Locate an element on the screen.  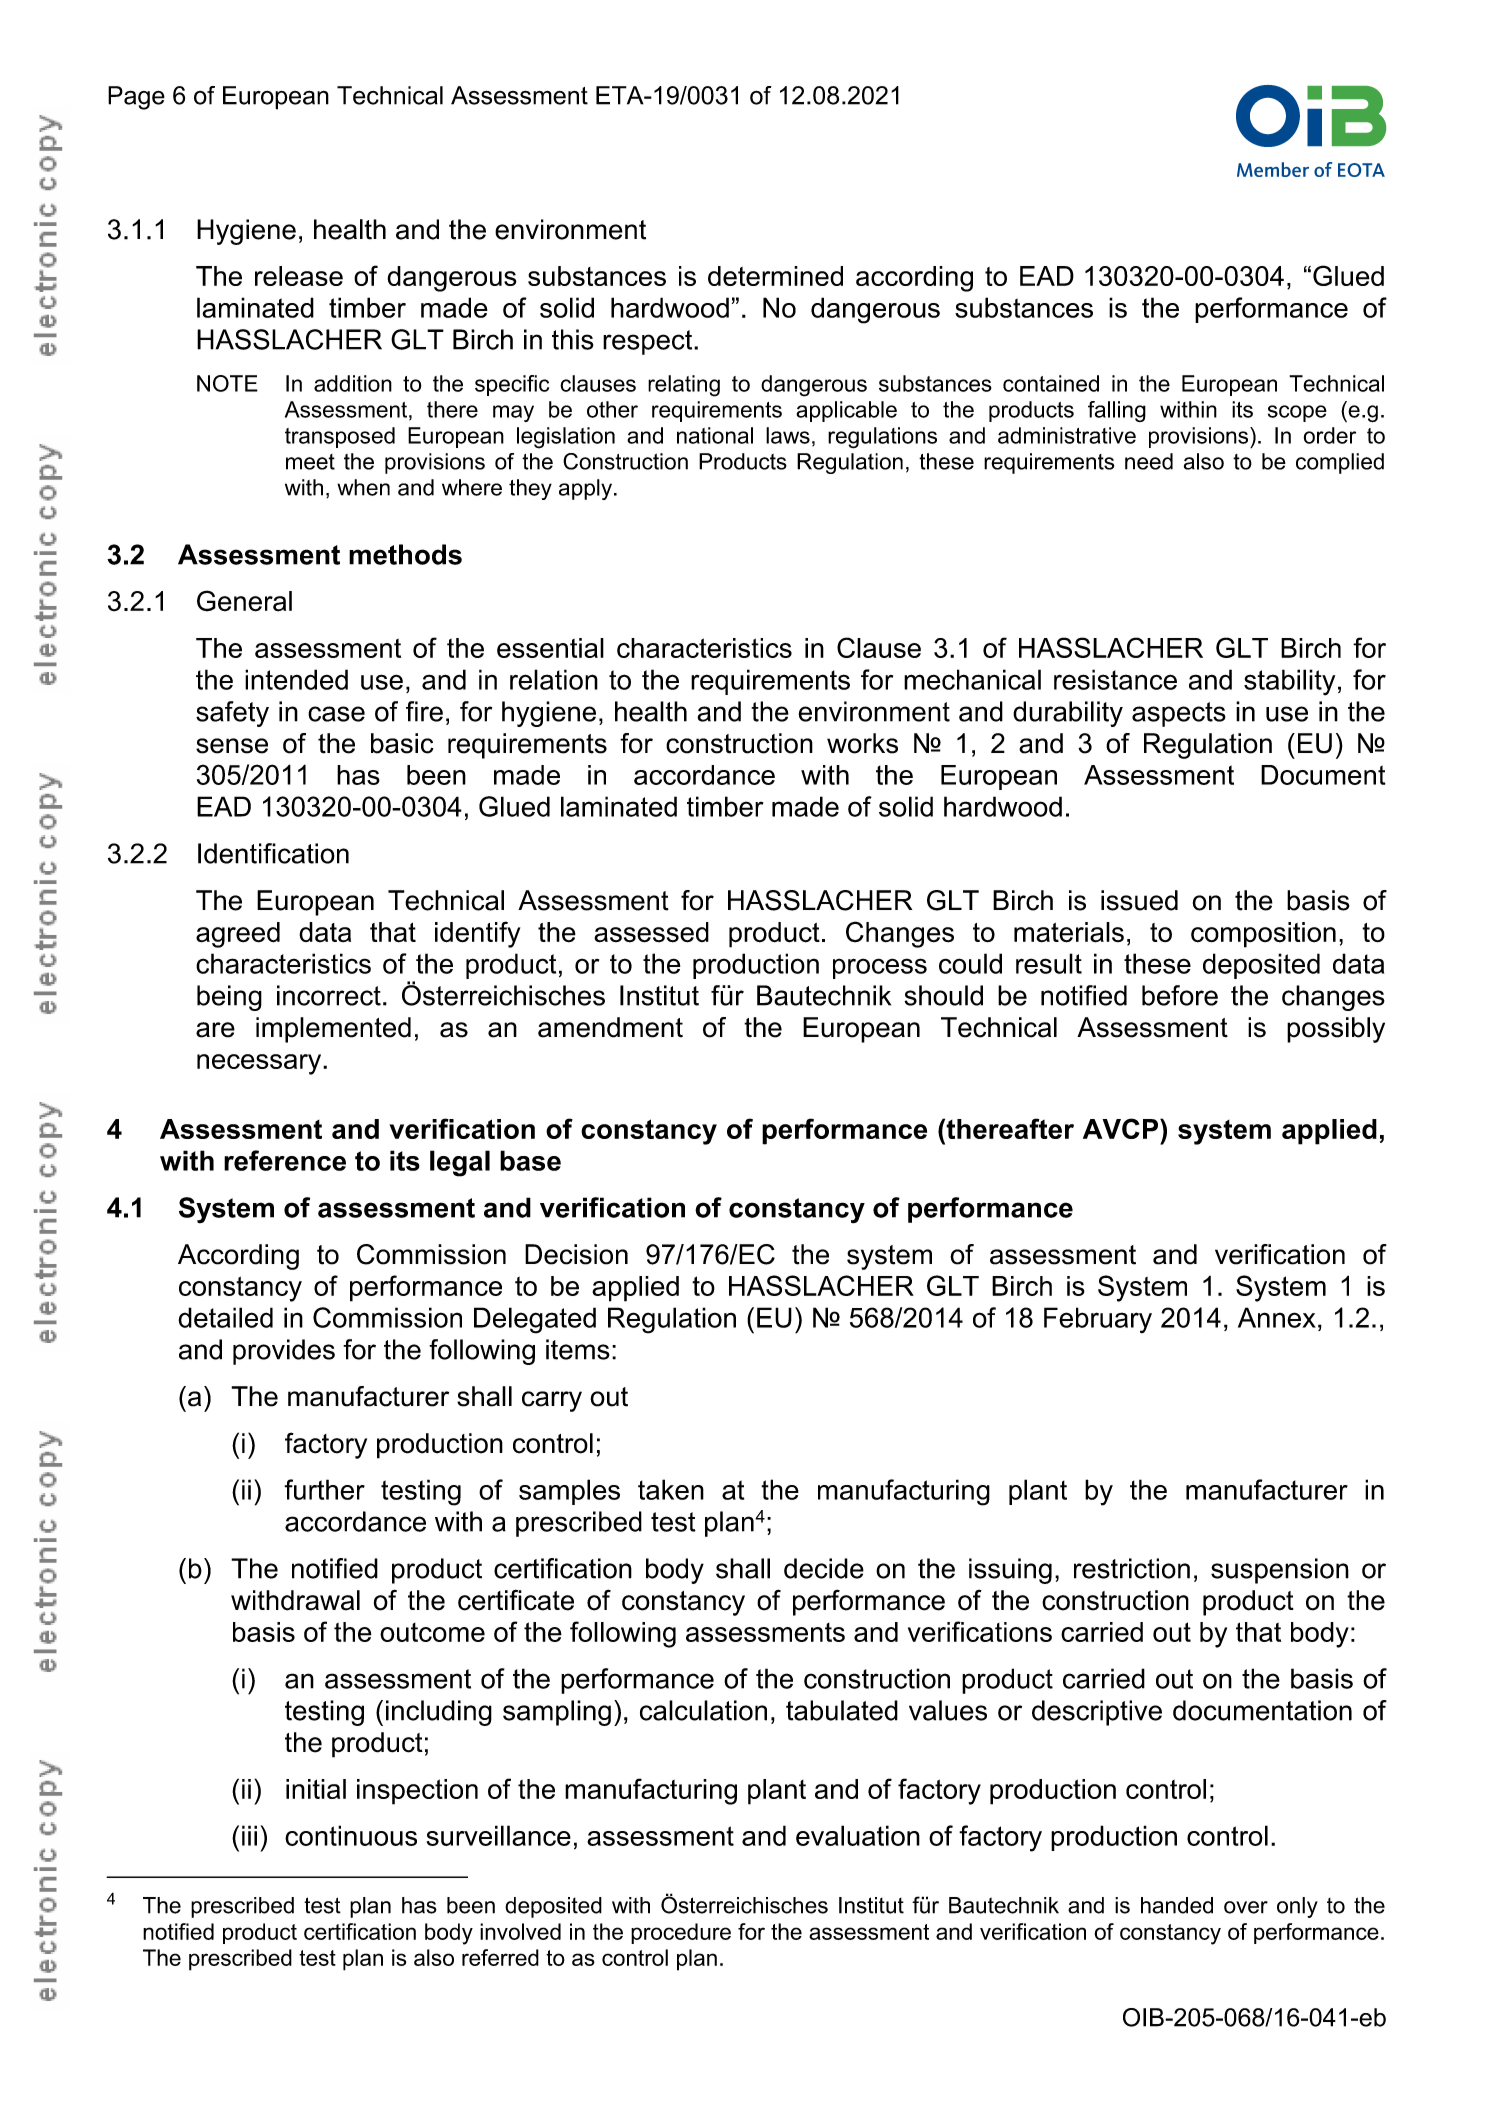
taken is located at coordinates (671, 1489).
